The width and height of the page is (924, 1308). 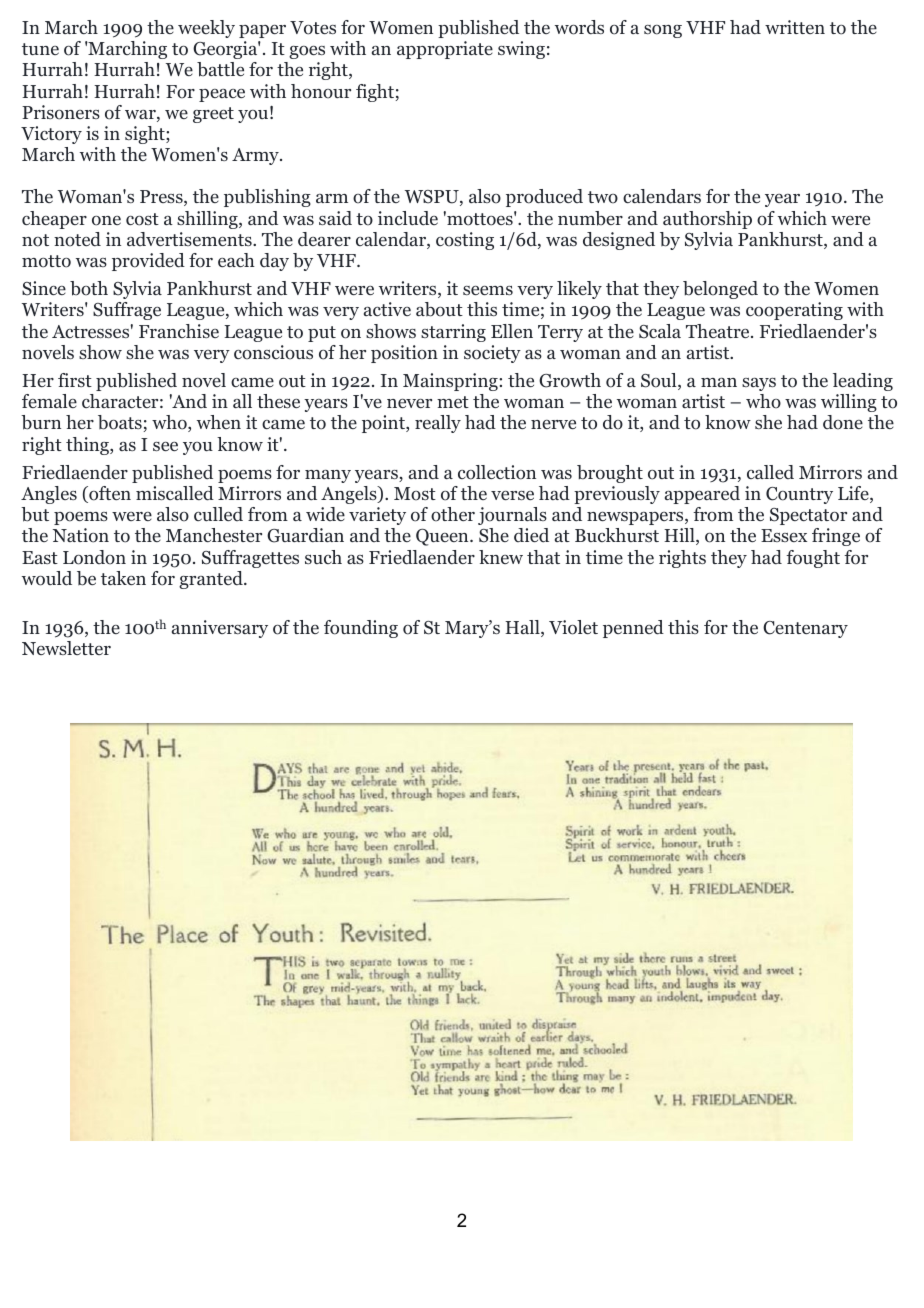 What do you see at coordinates (445, 50) in the page?
I see `appropriate` at bounding box center [445, 50].
